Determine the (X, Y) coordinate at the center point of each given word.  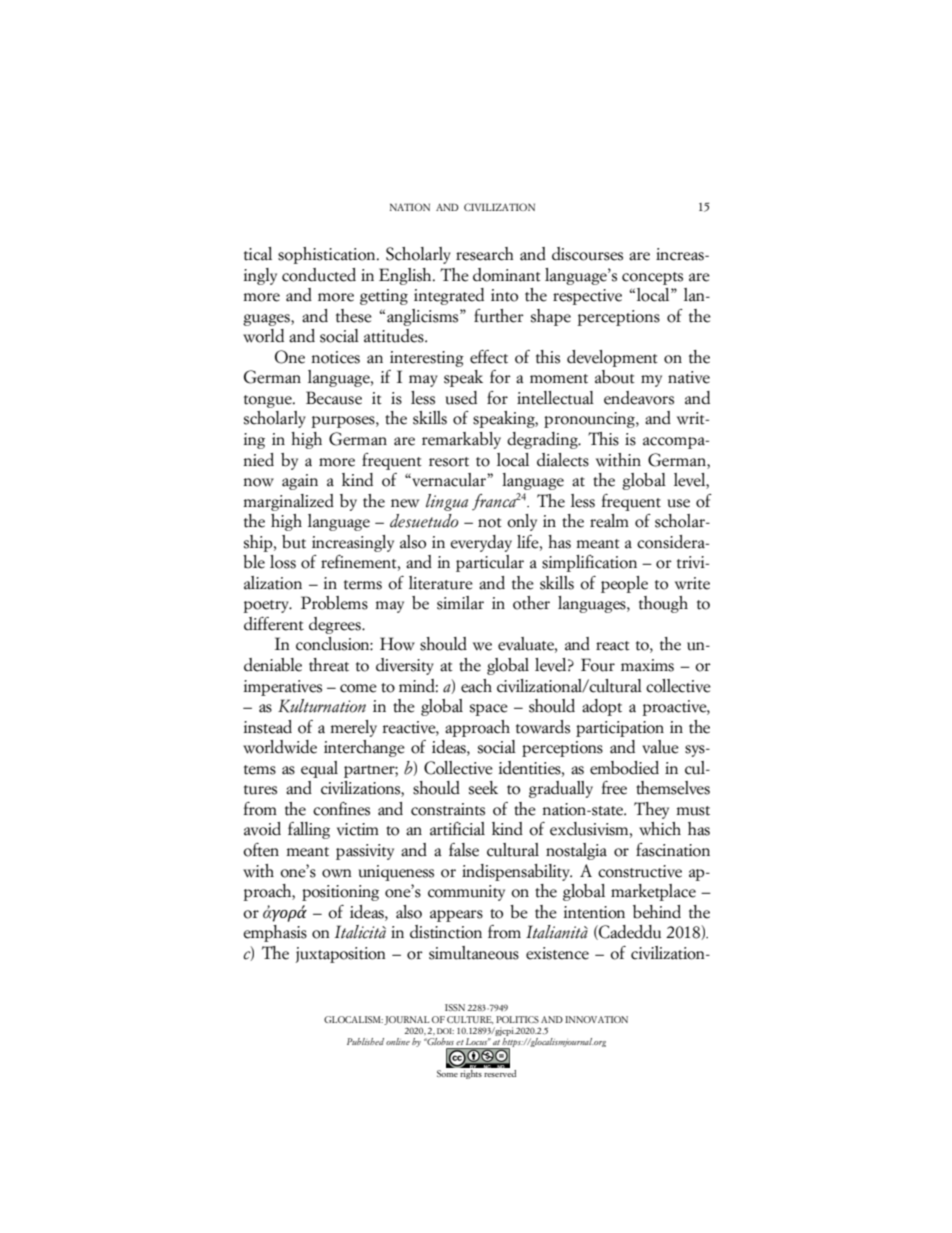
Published (365, 1041)
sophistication (328, 255)
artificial (457, 829)
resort (449, 462)
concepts (652, 278)
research (485, 254)
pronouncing (590, 420)
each (476, 686)
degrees (336, 625)
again (300, 482)
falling (309, 830)
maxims (647, 665)
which (660, 829)
